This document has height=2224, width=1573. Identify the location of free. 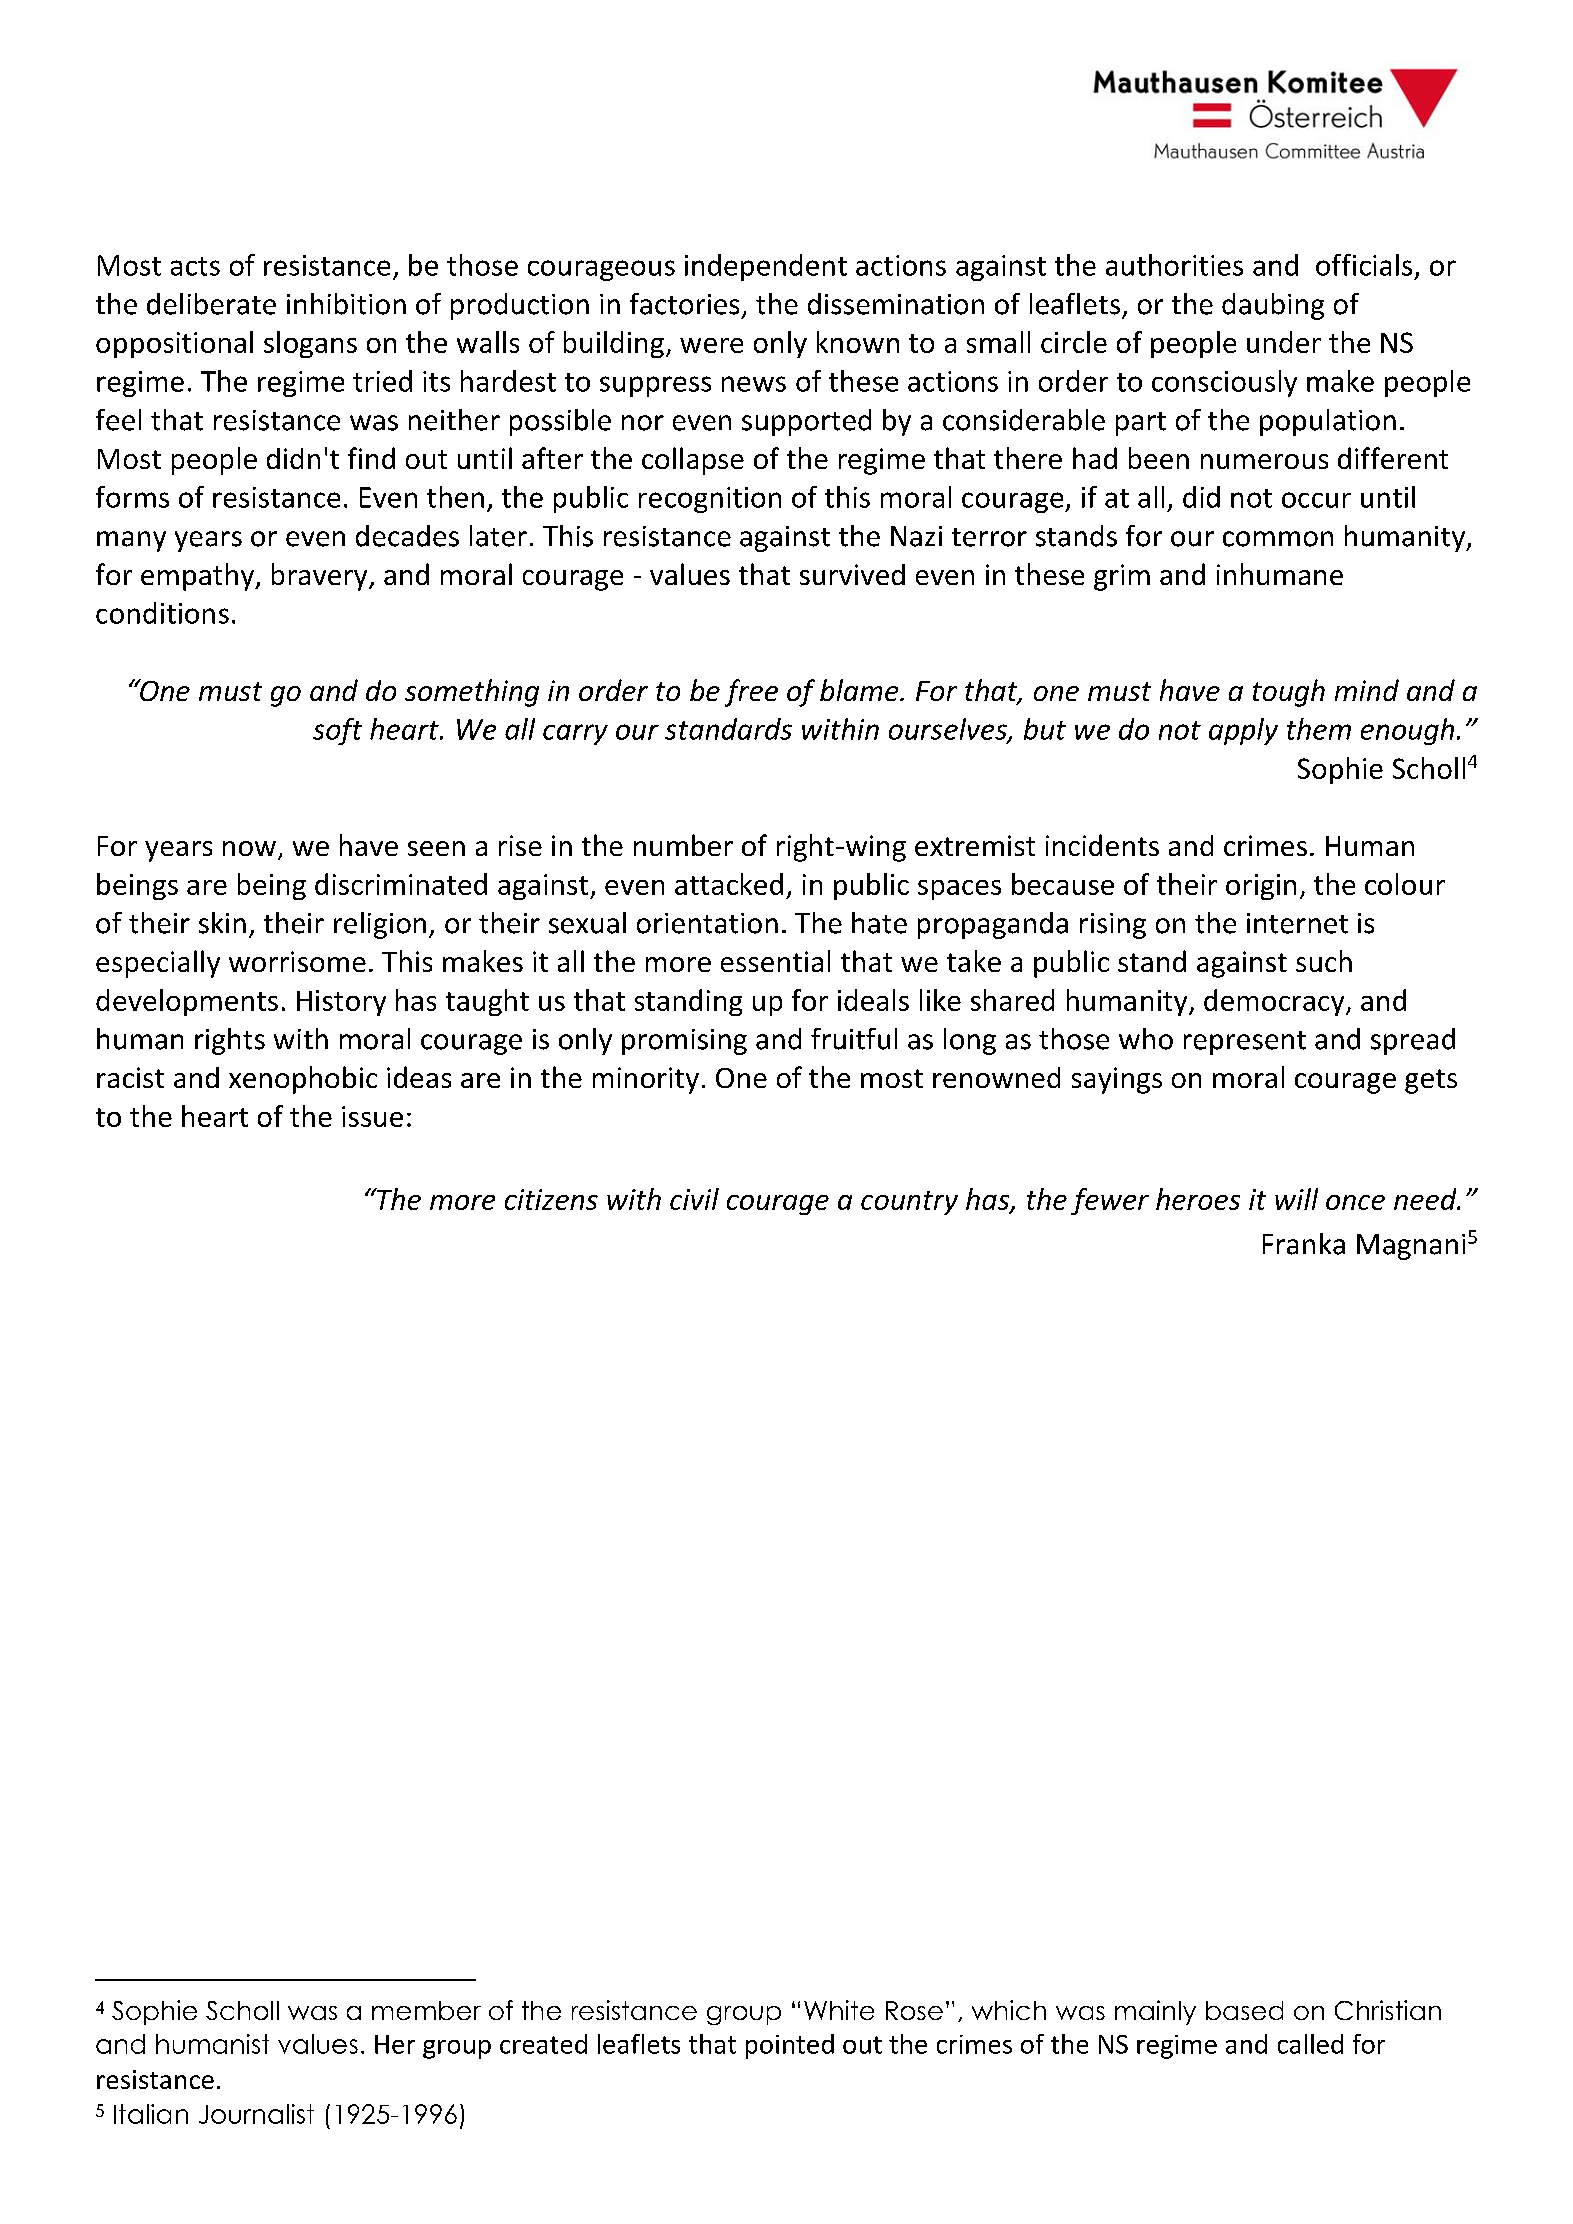
(751, 693).
